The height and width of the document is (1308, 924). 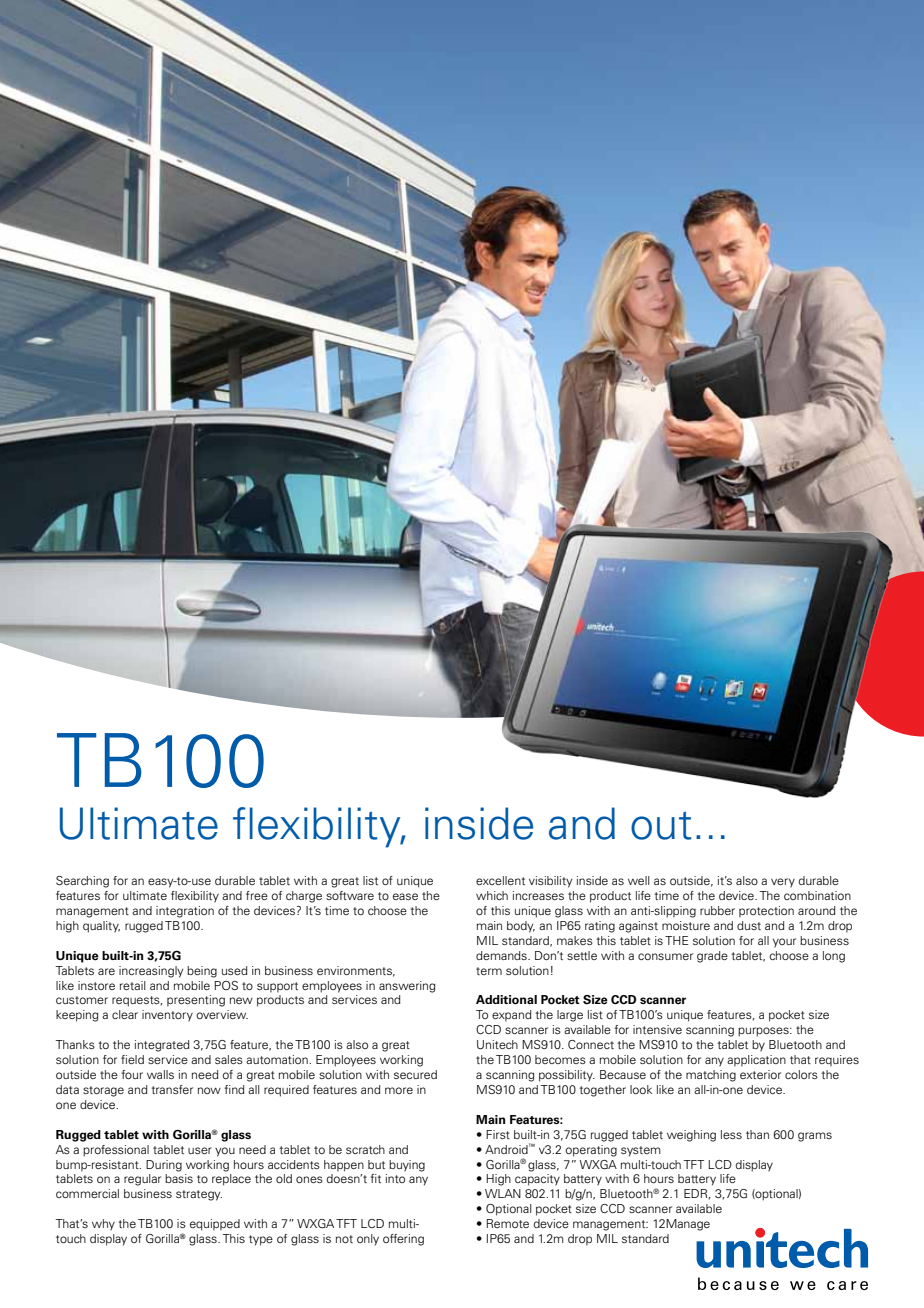 What do you see at coordinates (415, 1074) in the document?
I see `secured` at bounding box center [415, 1074].
